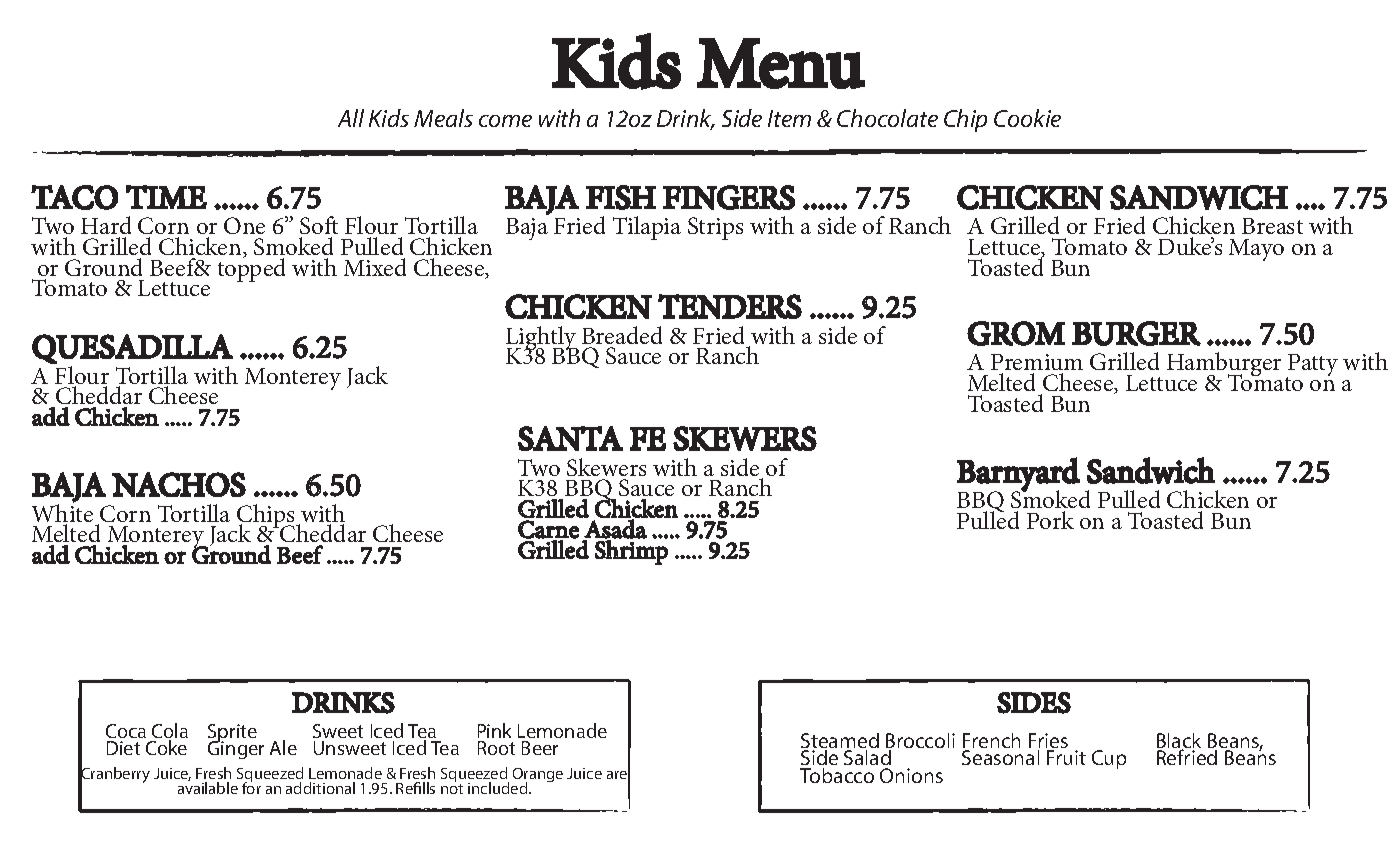  What do you see at coordinates (1109, 759) in the screenshot?
I see `Cup` at bounding box center [1109, 759].
